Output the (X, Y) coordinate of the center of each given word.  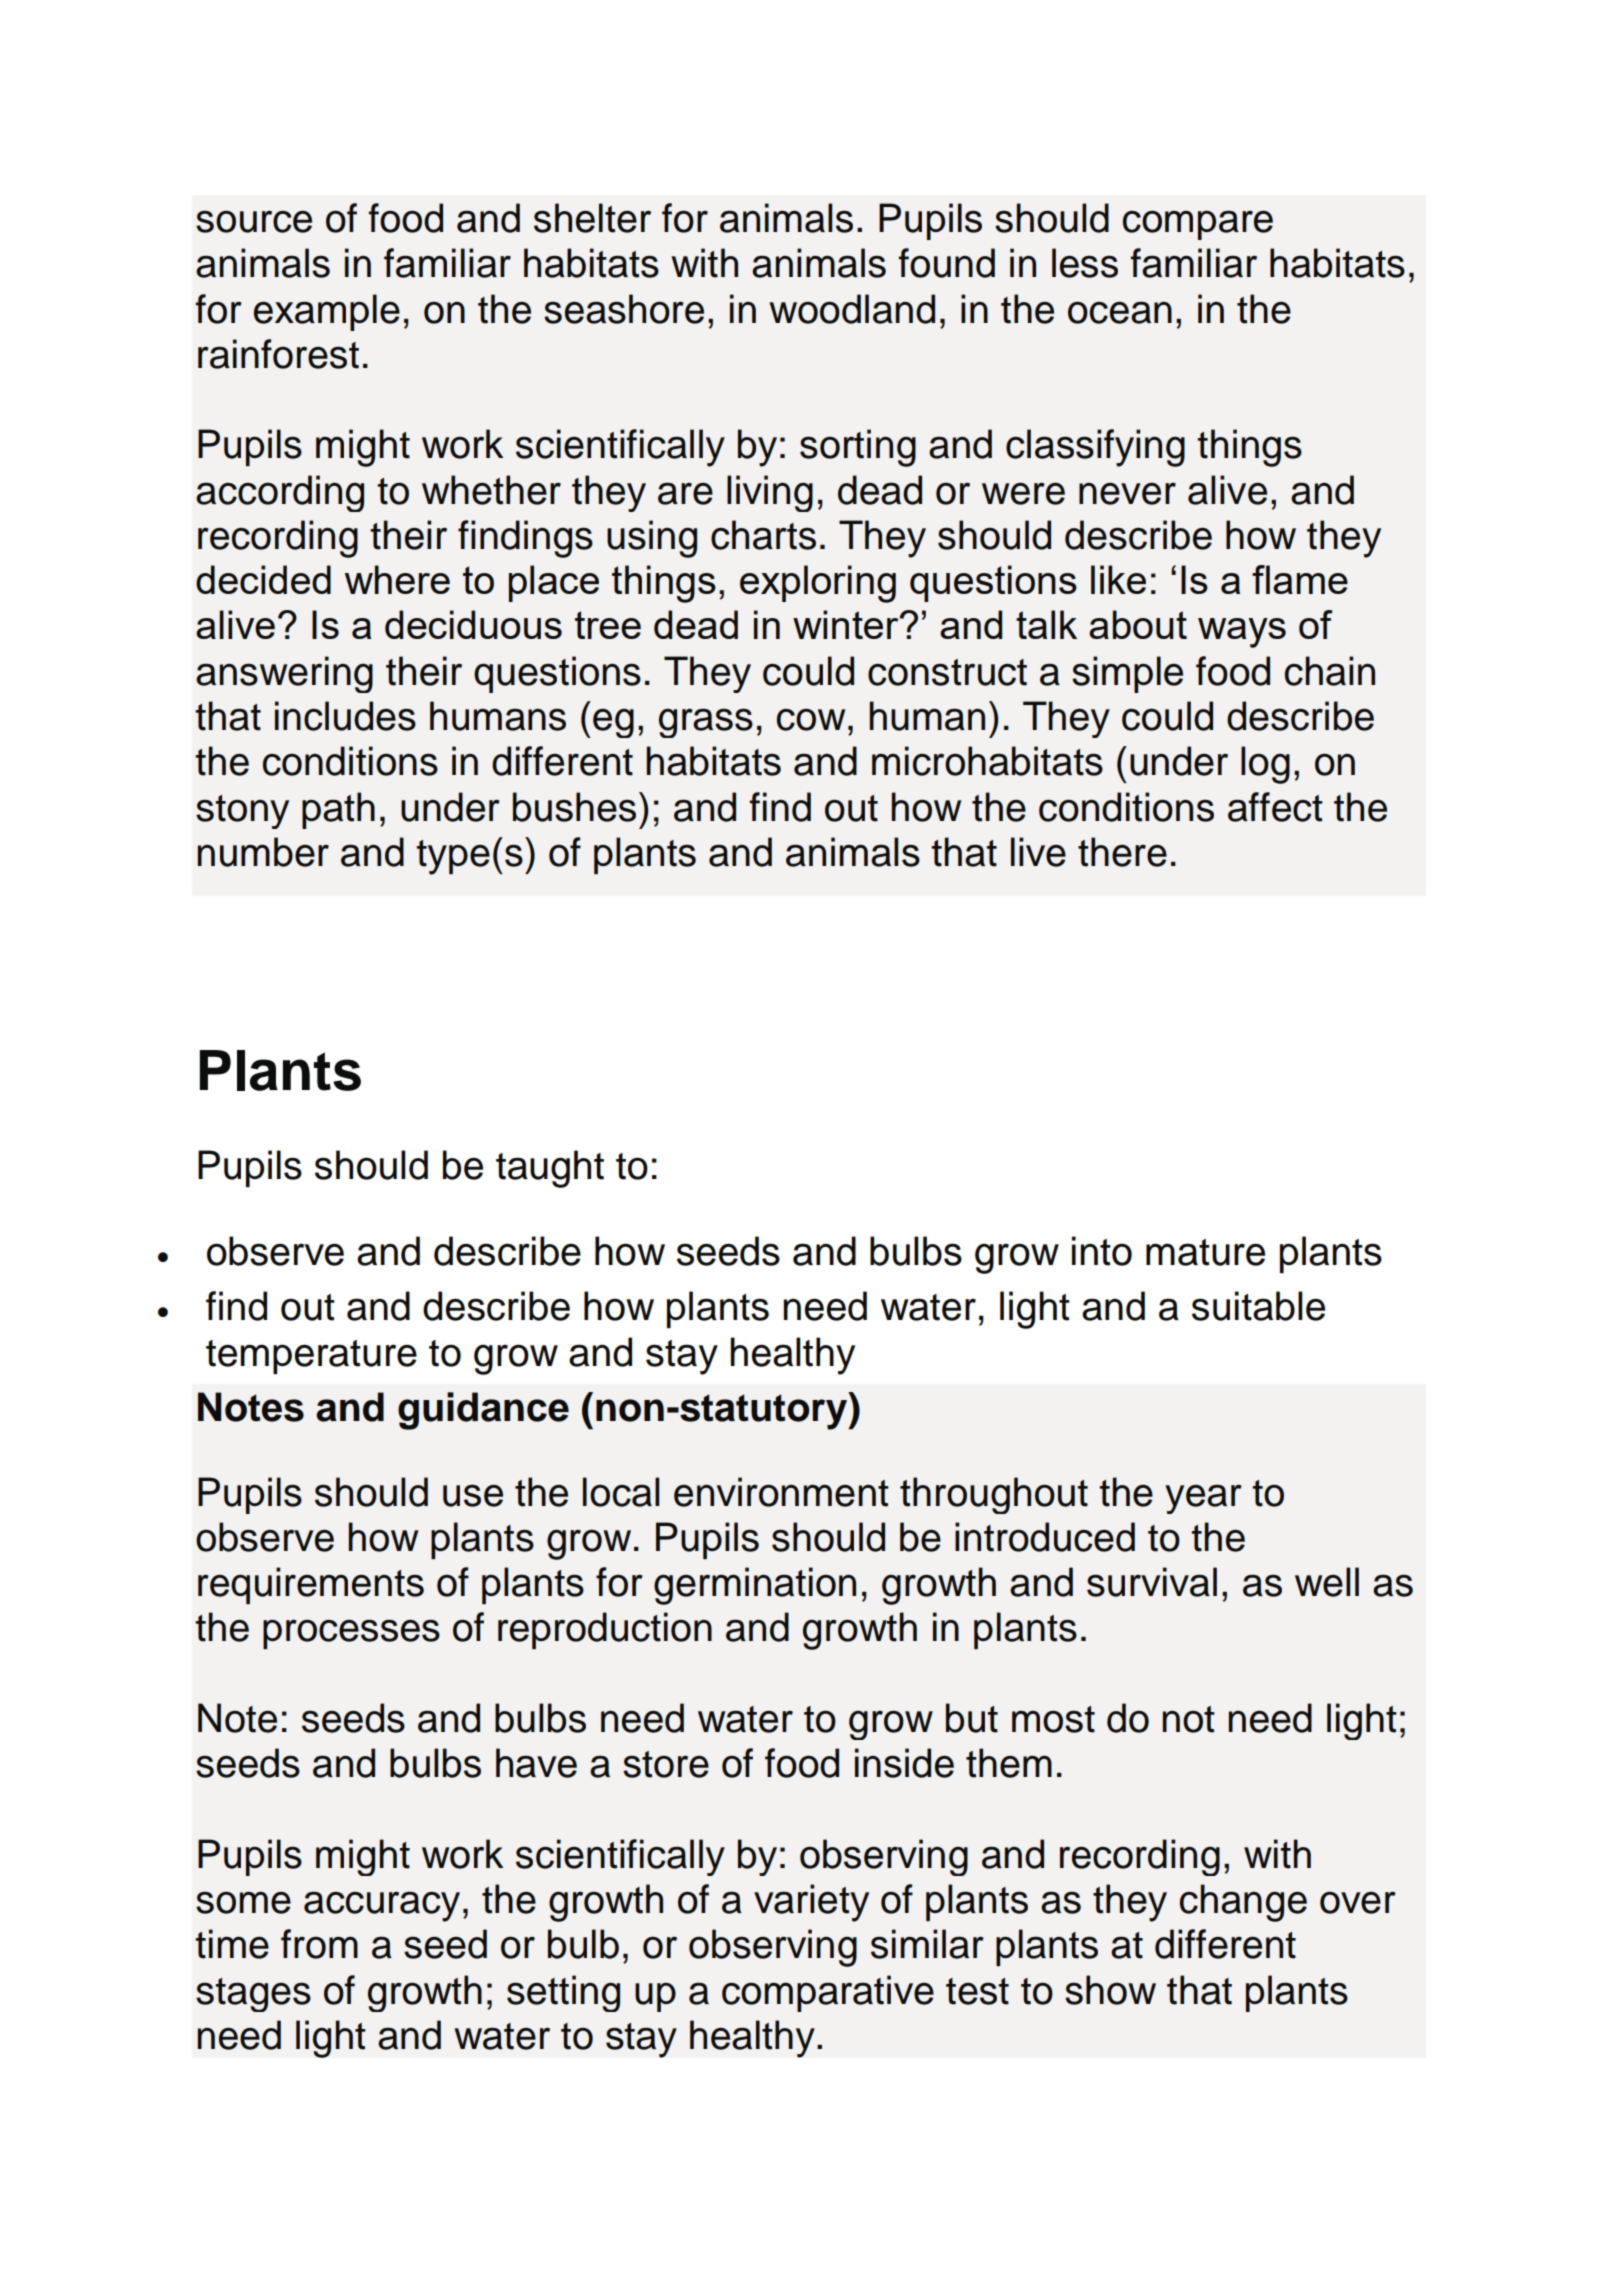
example (327, 312)
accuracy (382, 1906)
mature (1205, 1252)
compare (1198, 225)
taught (550, 1169)
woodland (852, 309)
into (1102, 1251)
